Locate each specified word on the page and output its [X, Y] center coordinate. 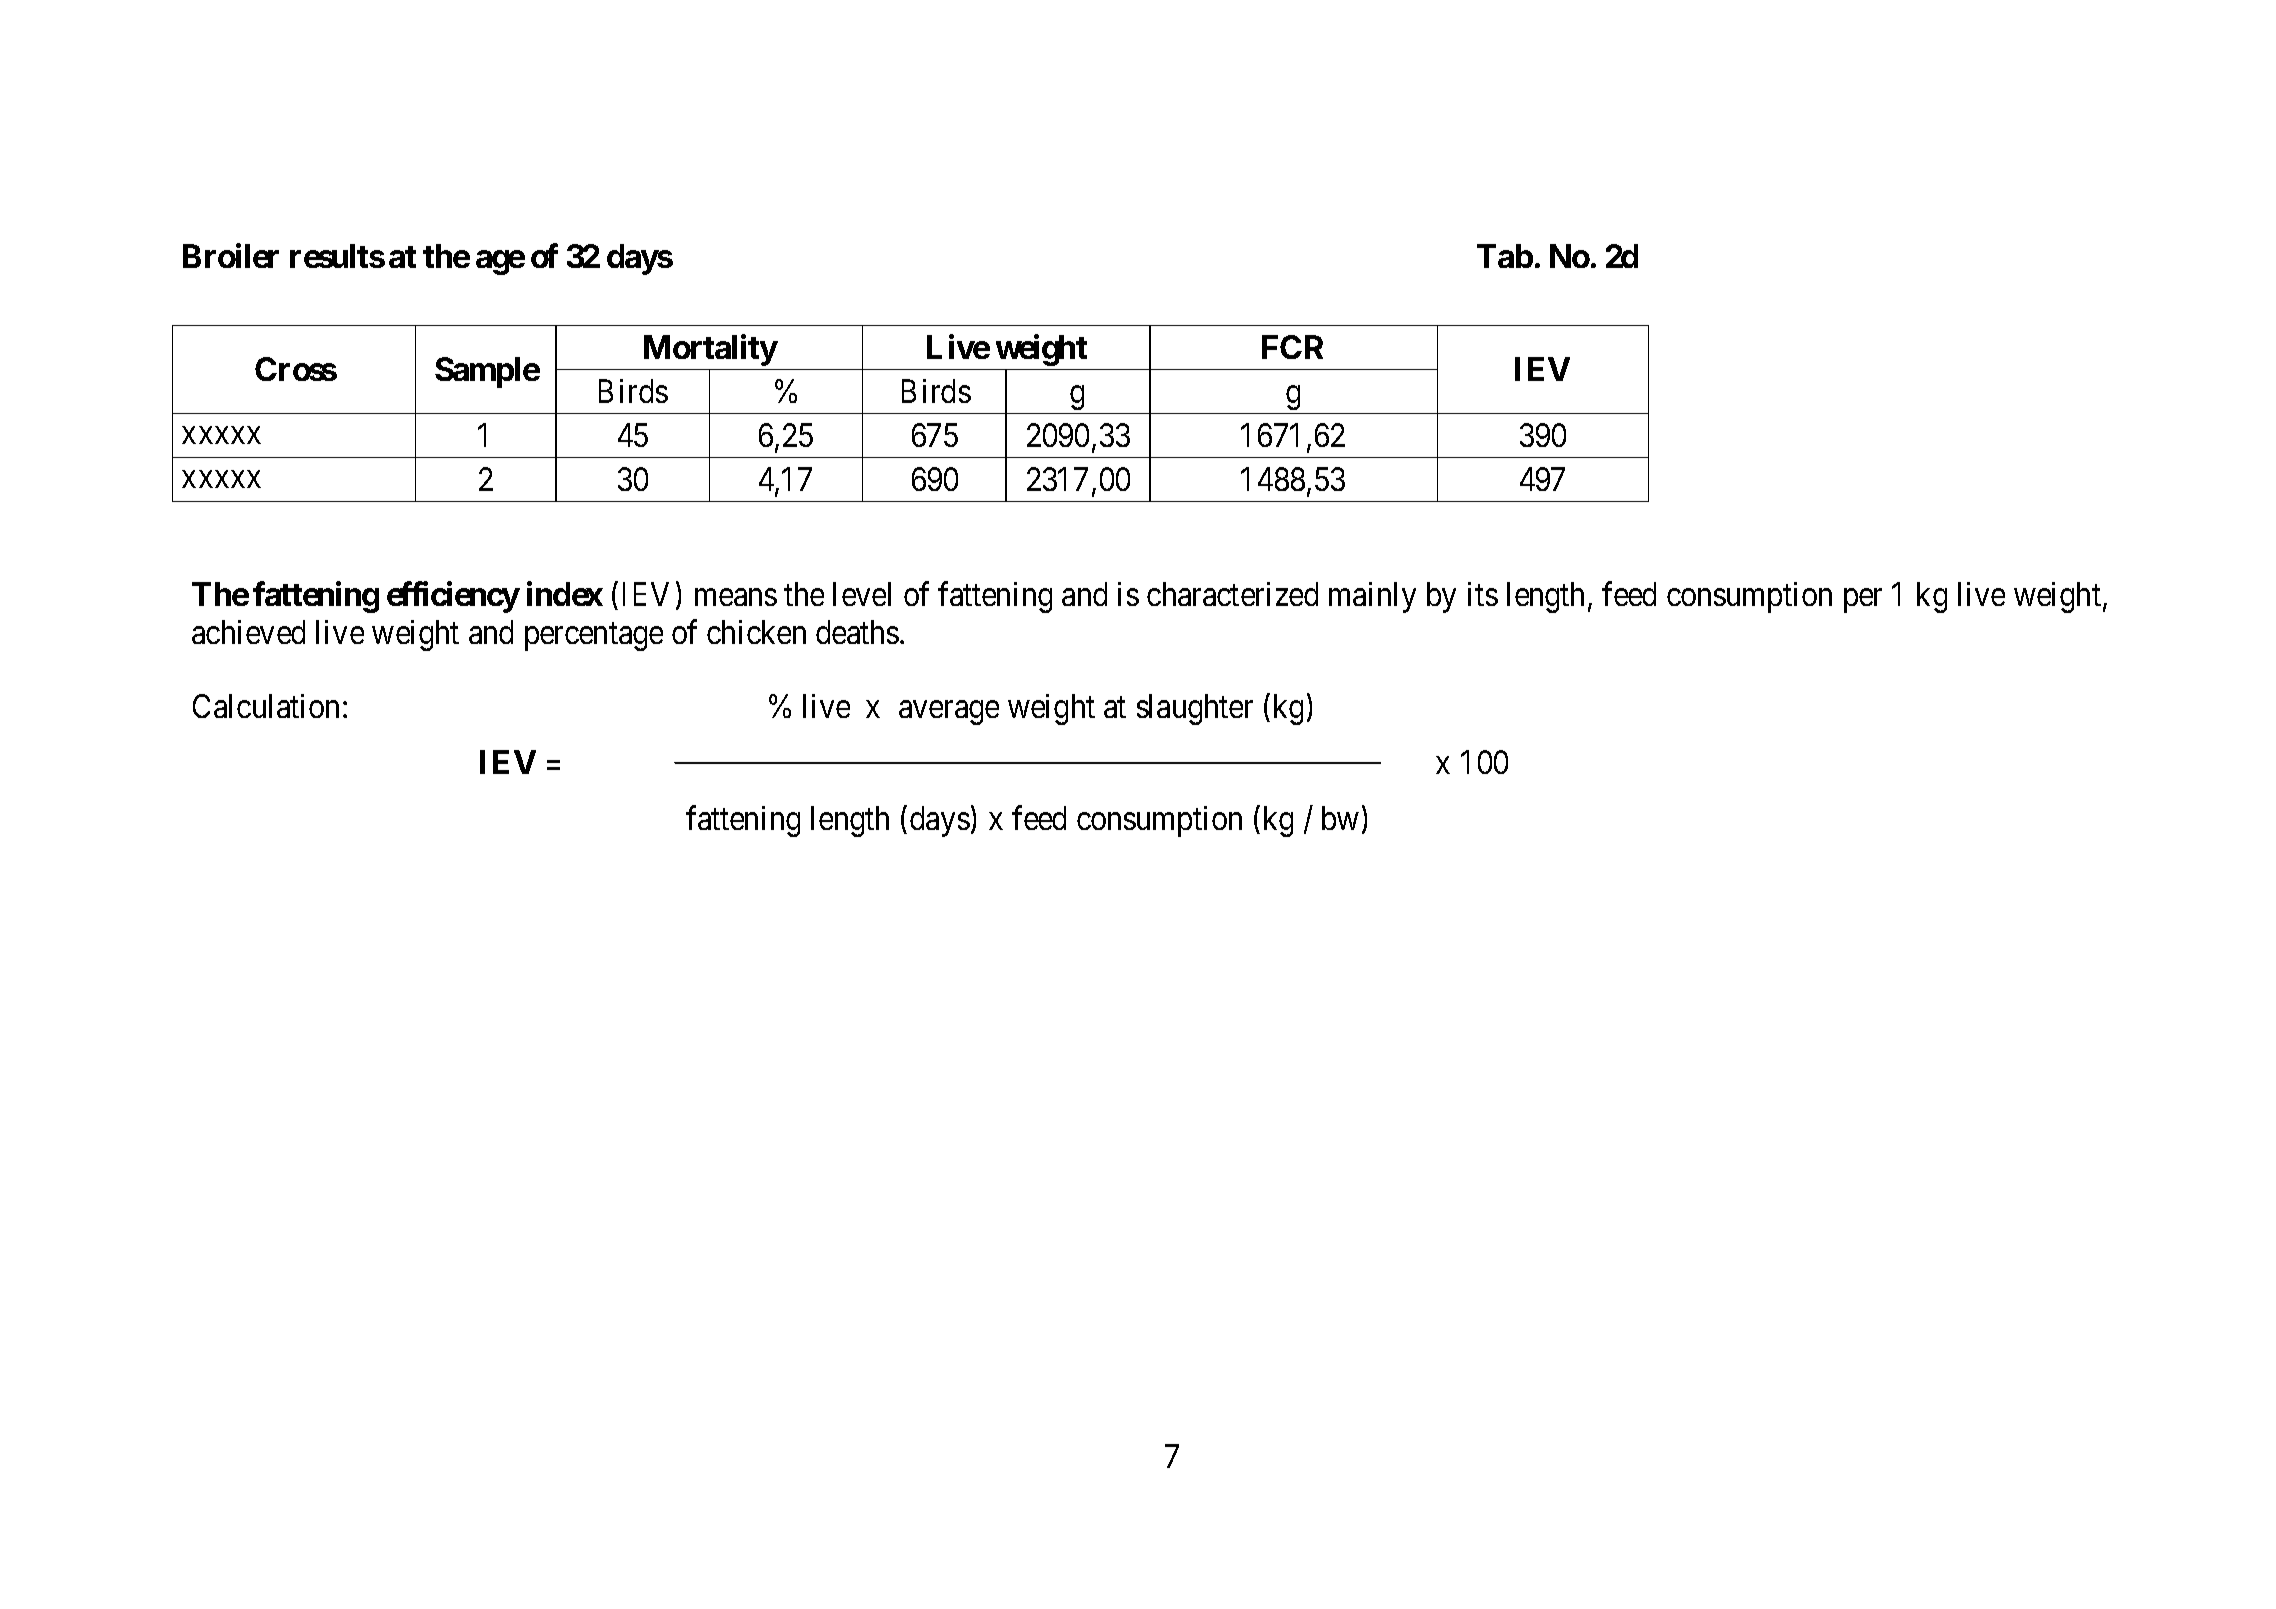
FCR [1292, 347]
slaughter [1195, 709]
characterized [1232, 594]
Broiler [231, 256]
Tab [1505, 256]
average [949, 713]
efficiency [453, 597]
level [862, 594]
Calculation [266, 706]
